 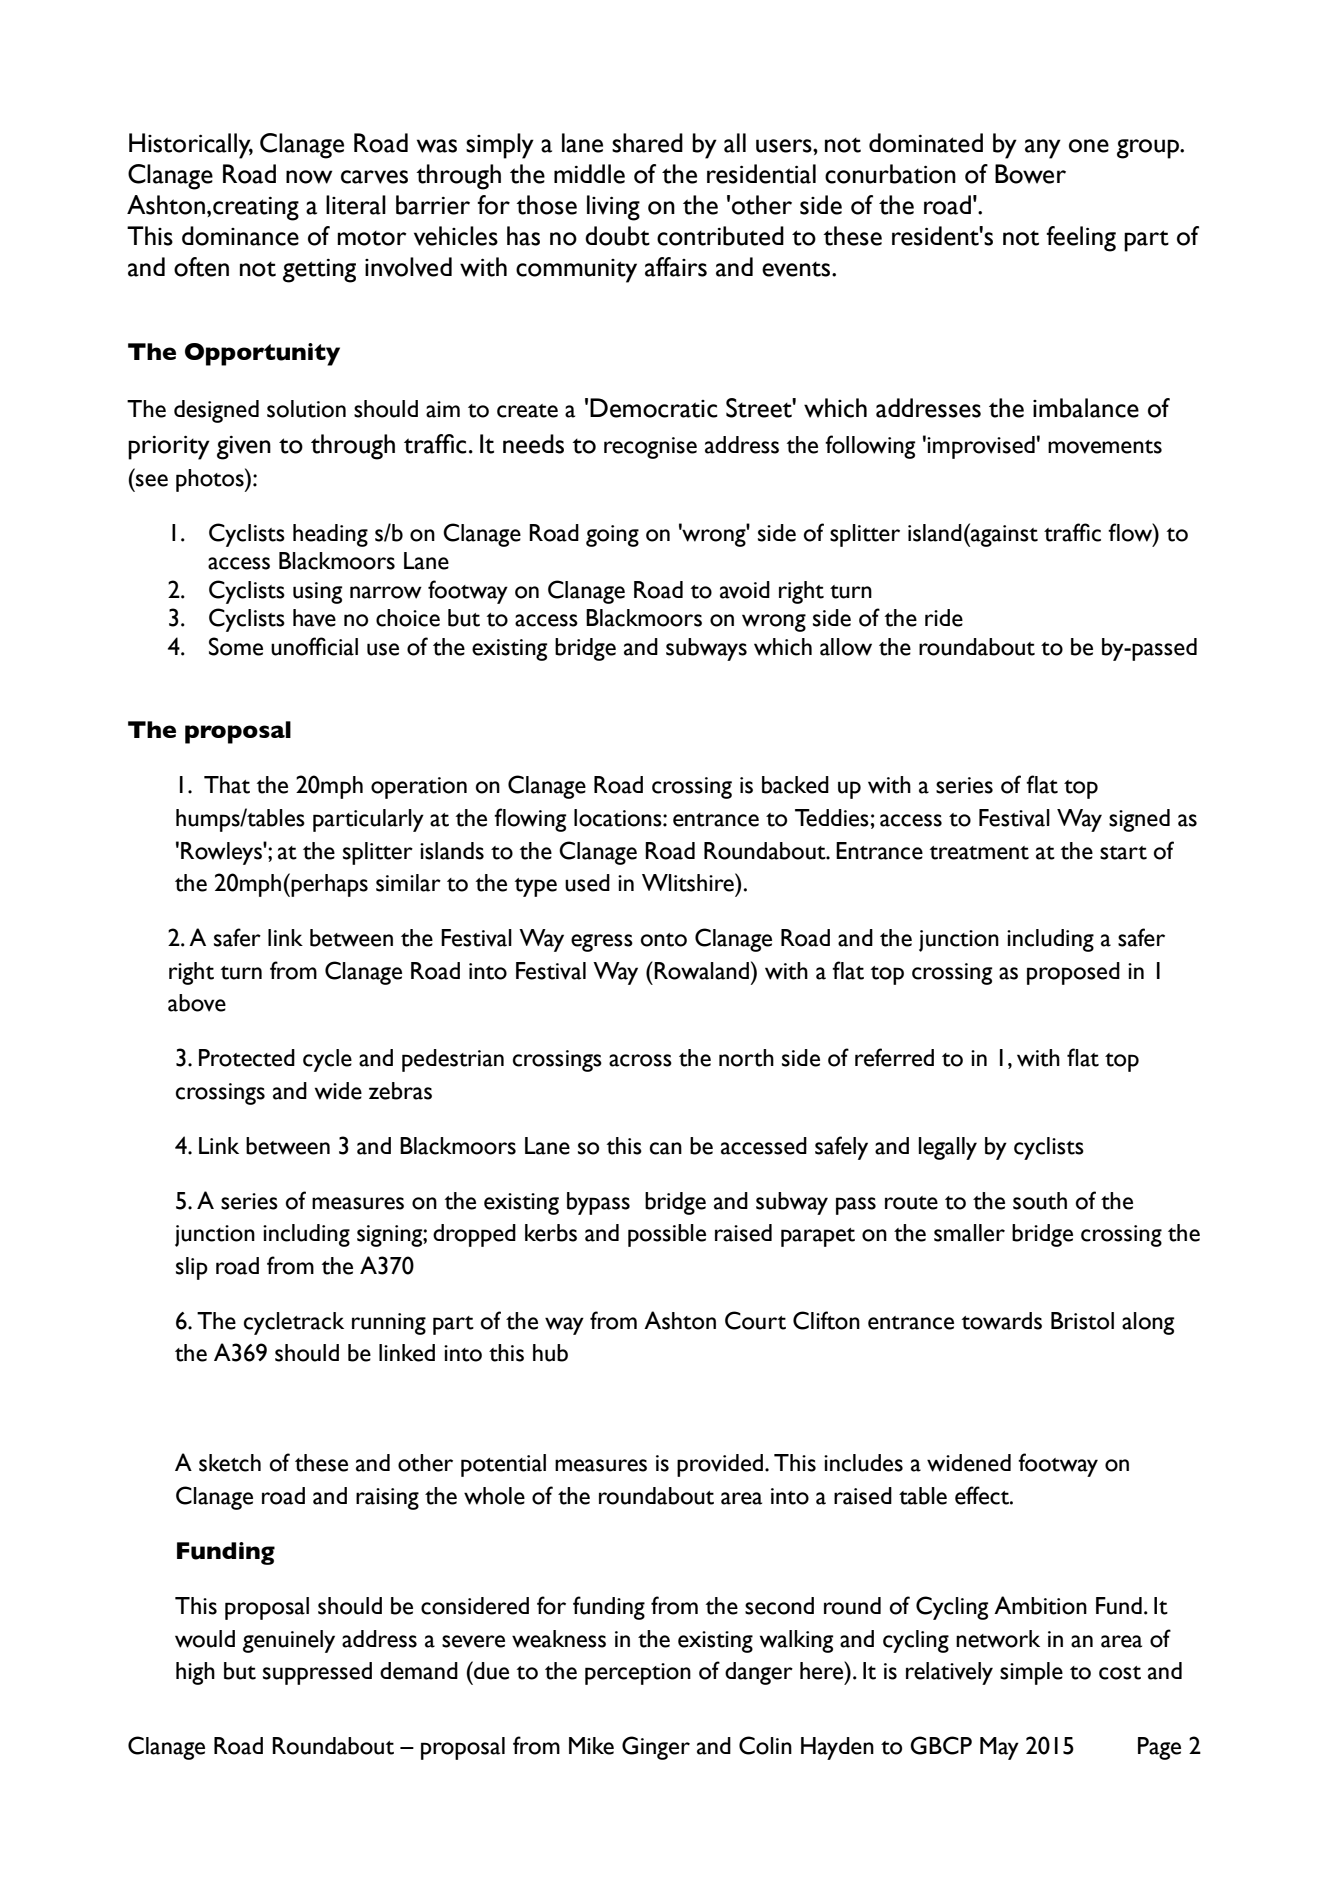 I want to click on living, so click(x=613, y=208).
